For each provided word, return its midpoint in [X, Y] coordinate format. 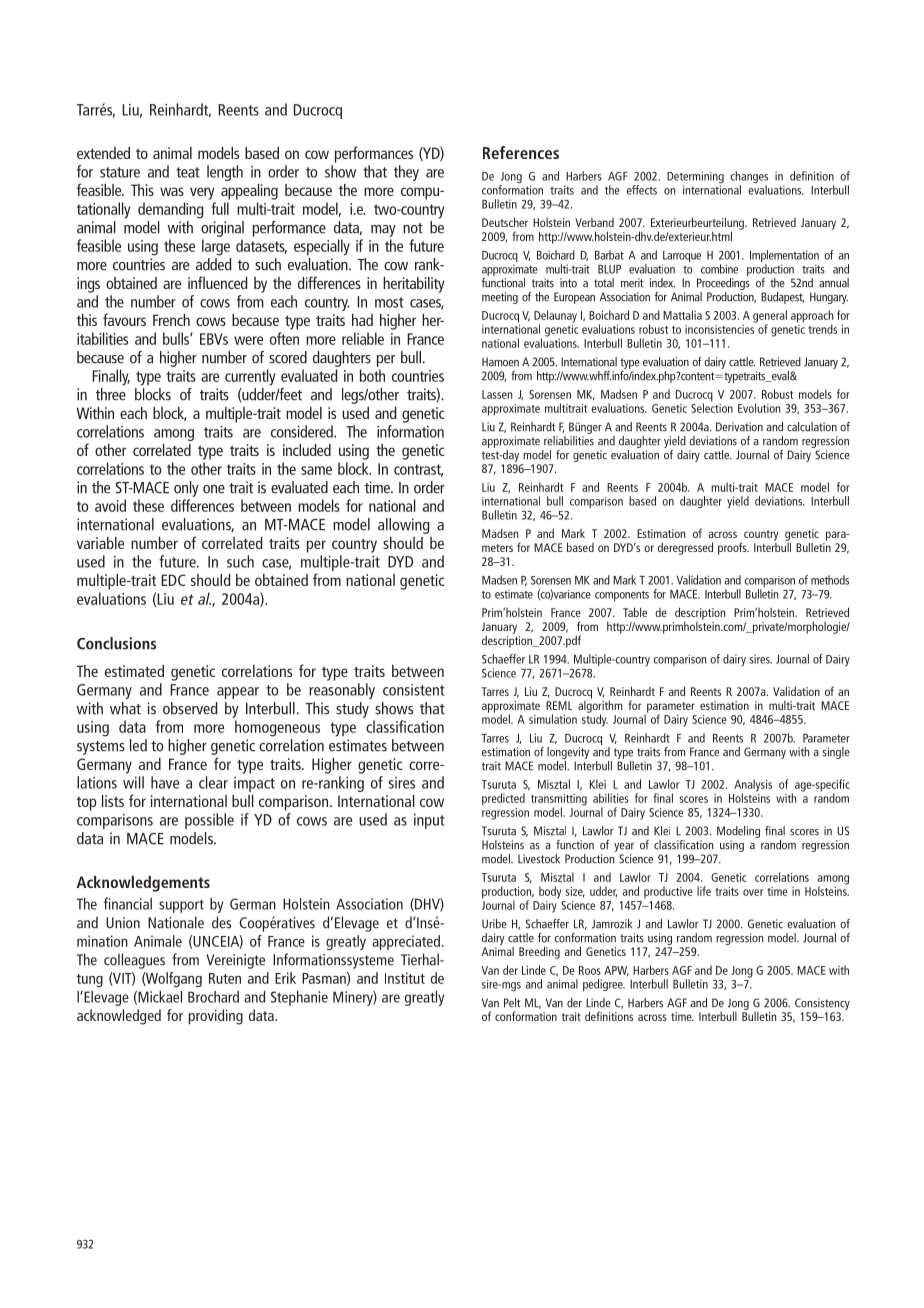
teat [188, 172]
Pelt [512, 1003]
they [406, 173]
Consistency [822, 1004]
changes [749, 178]
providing [216, 1017]
